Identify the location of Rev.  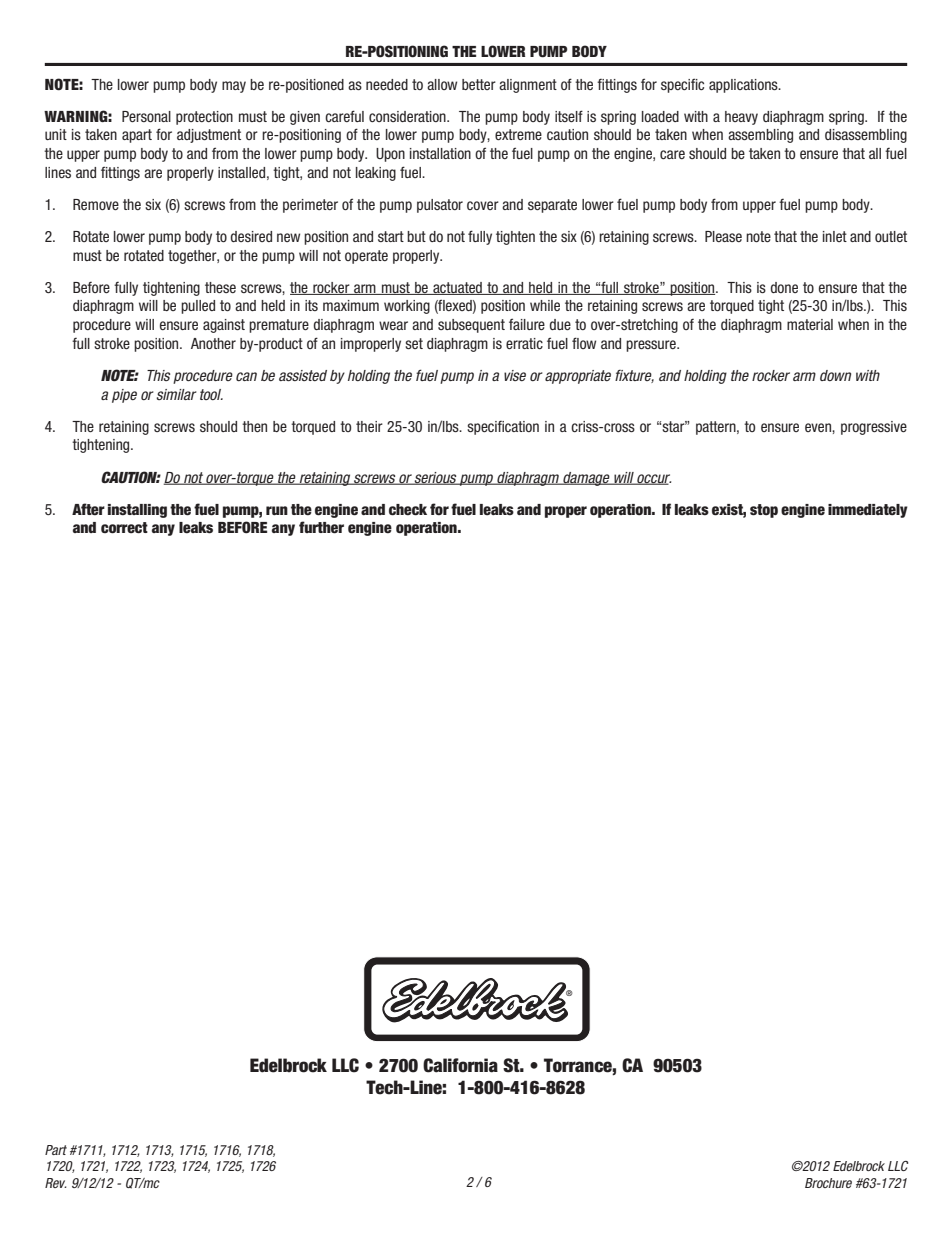
(56, 1183).
